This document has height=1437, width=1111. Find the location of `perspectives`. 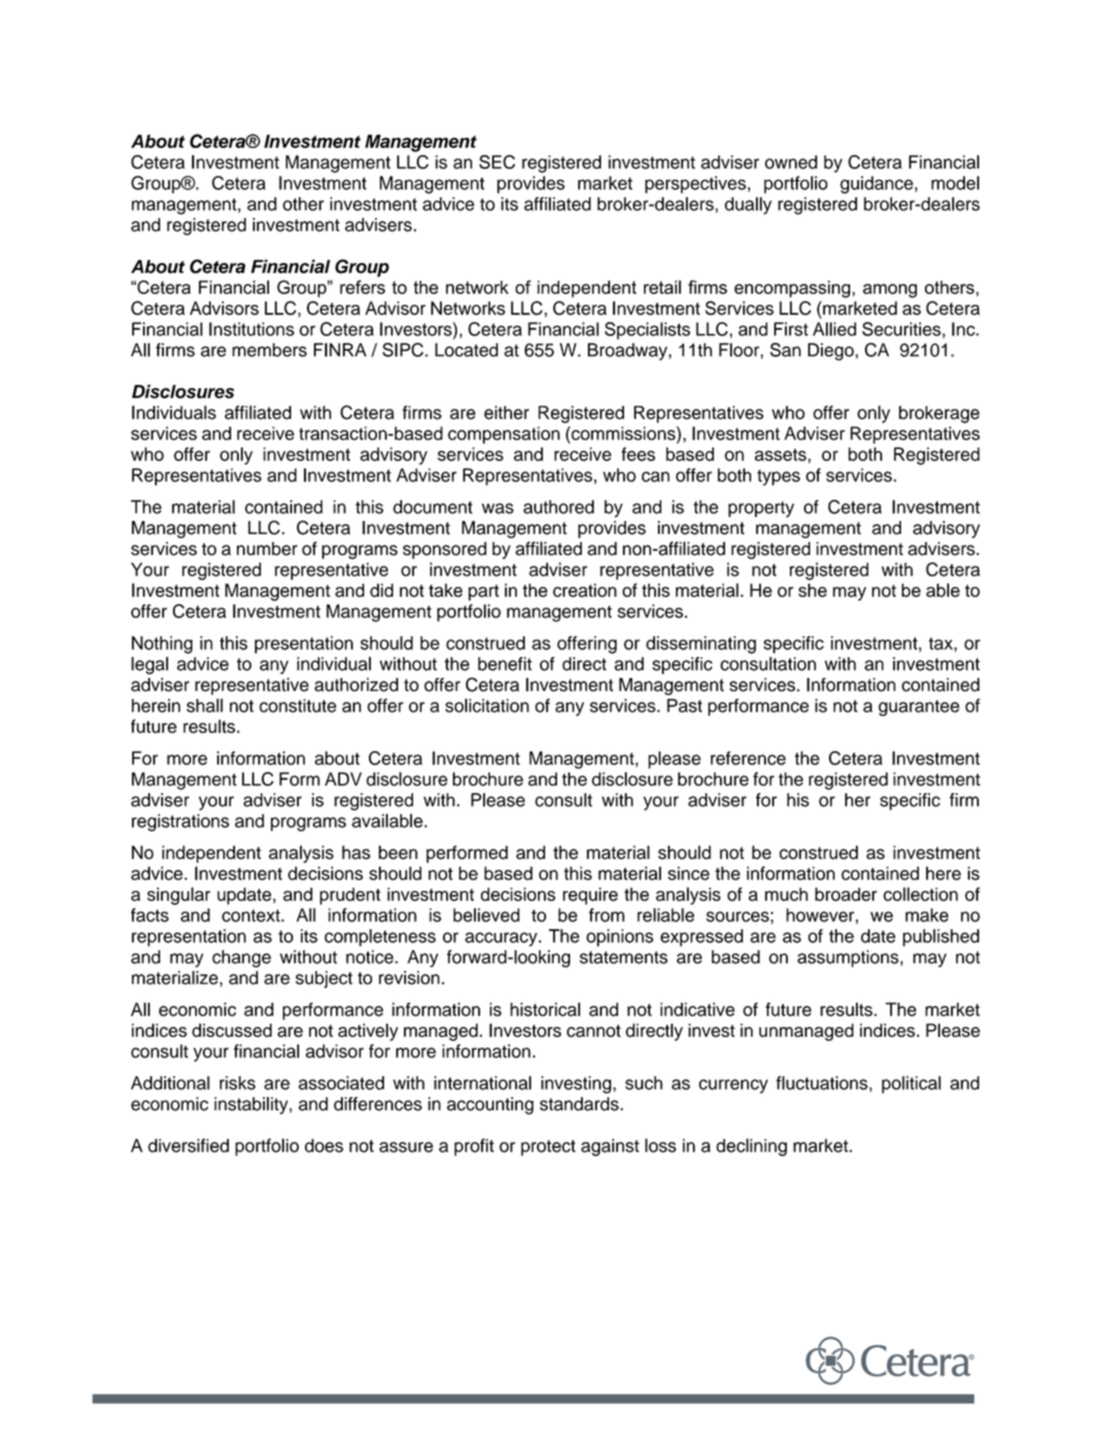

perspectives is located at coordinates (695, 185).
